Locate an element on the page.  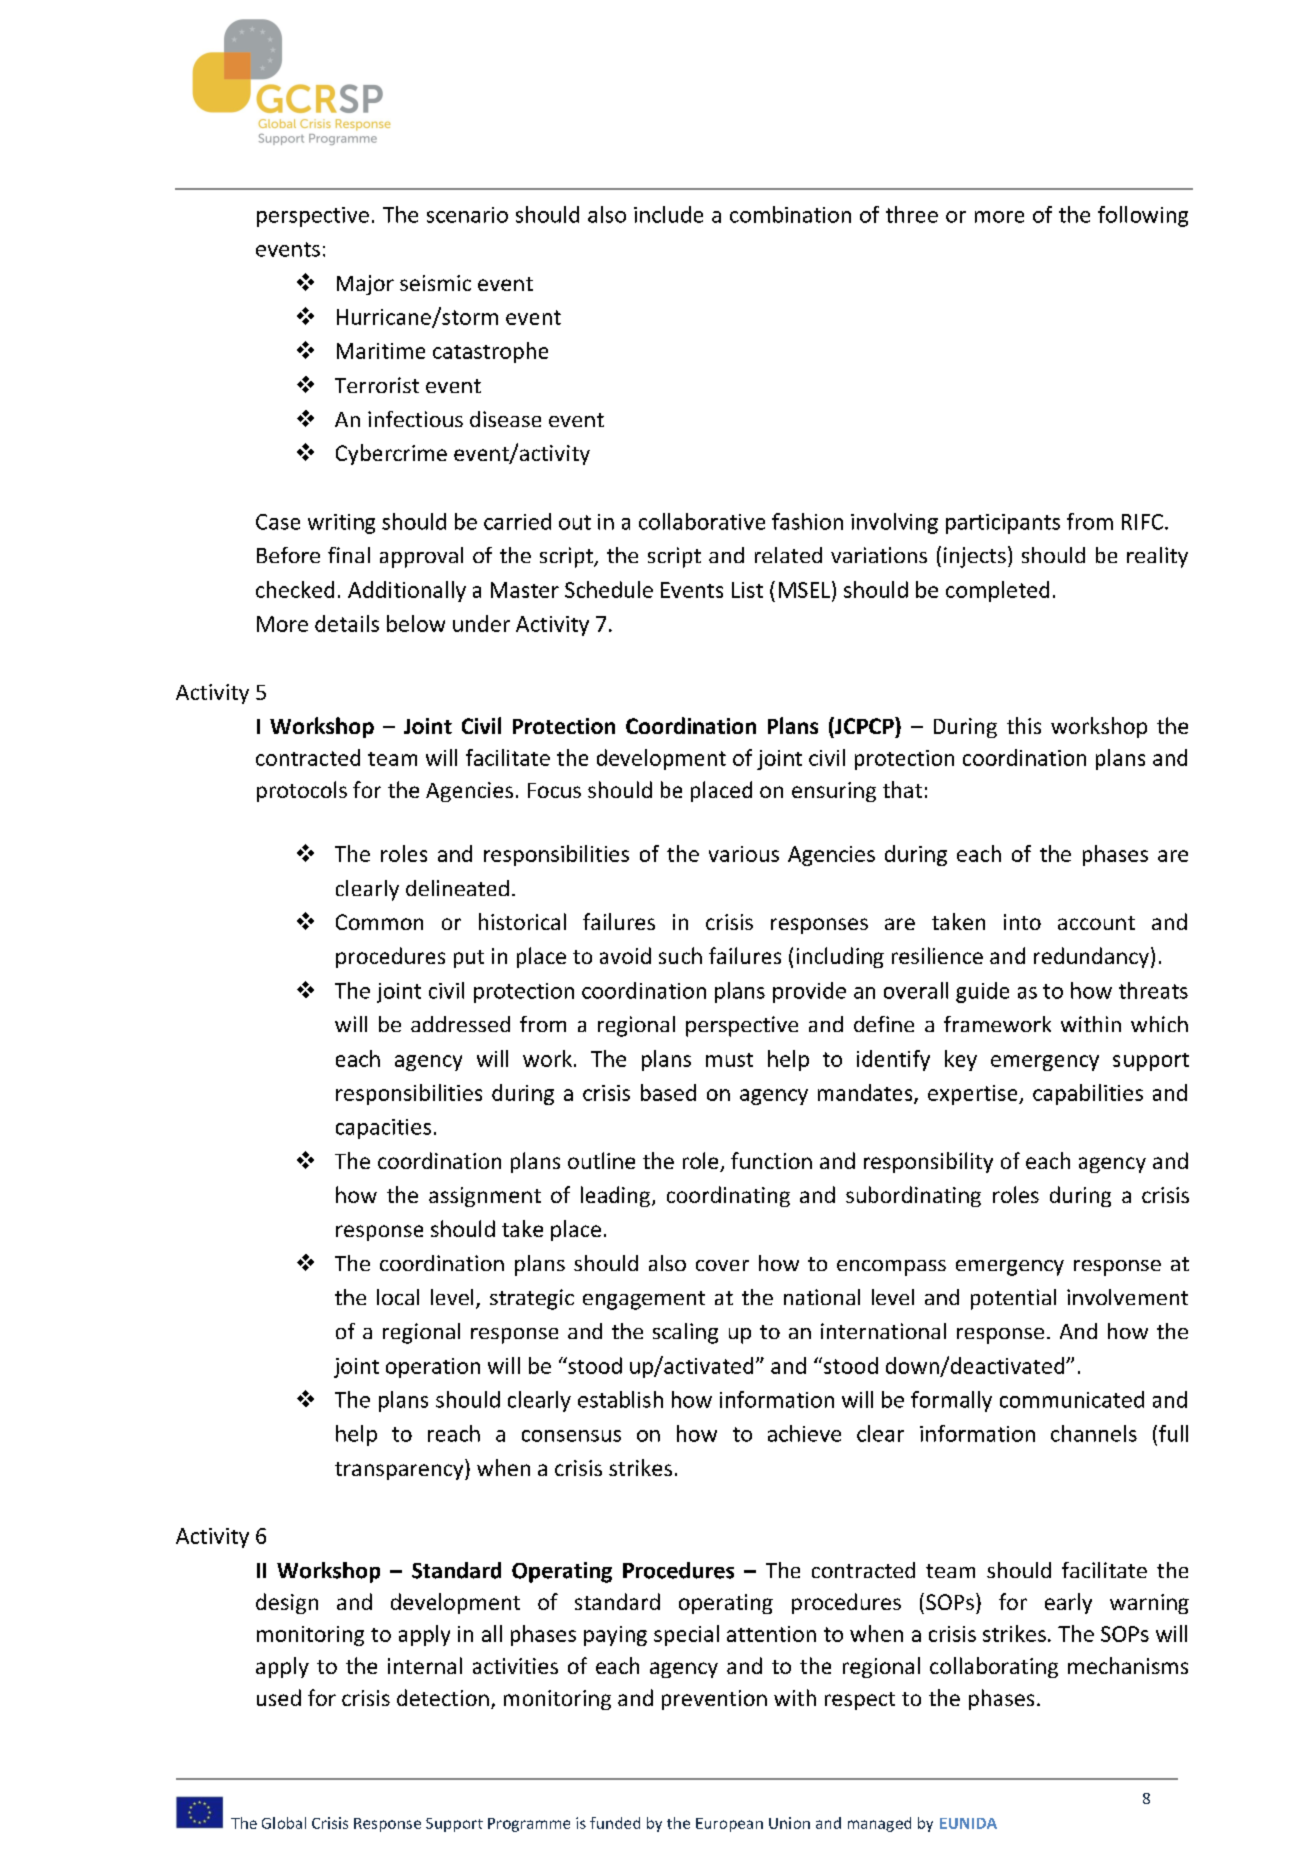
include is located at coordinates (668, 214).
